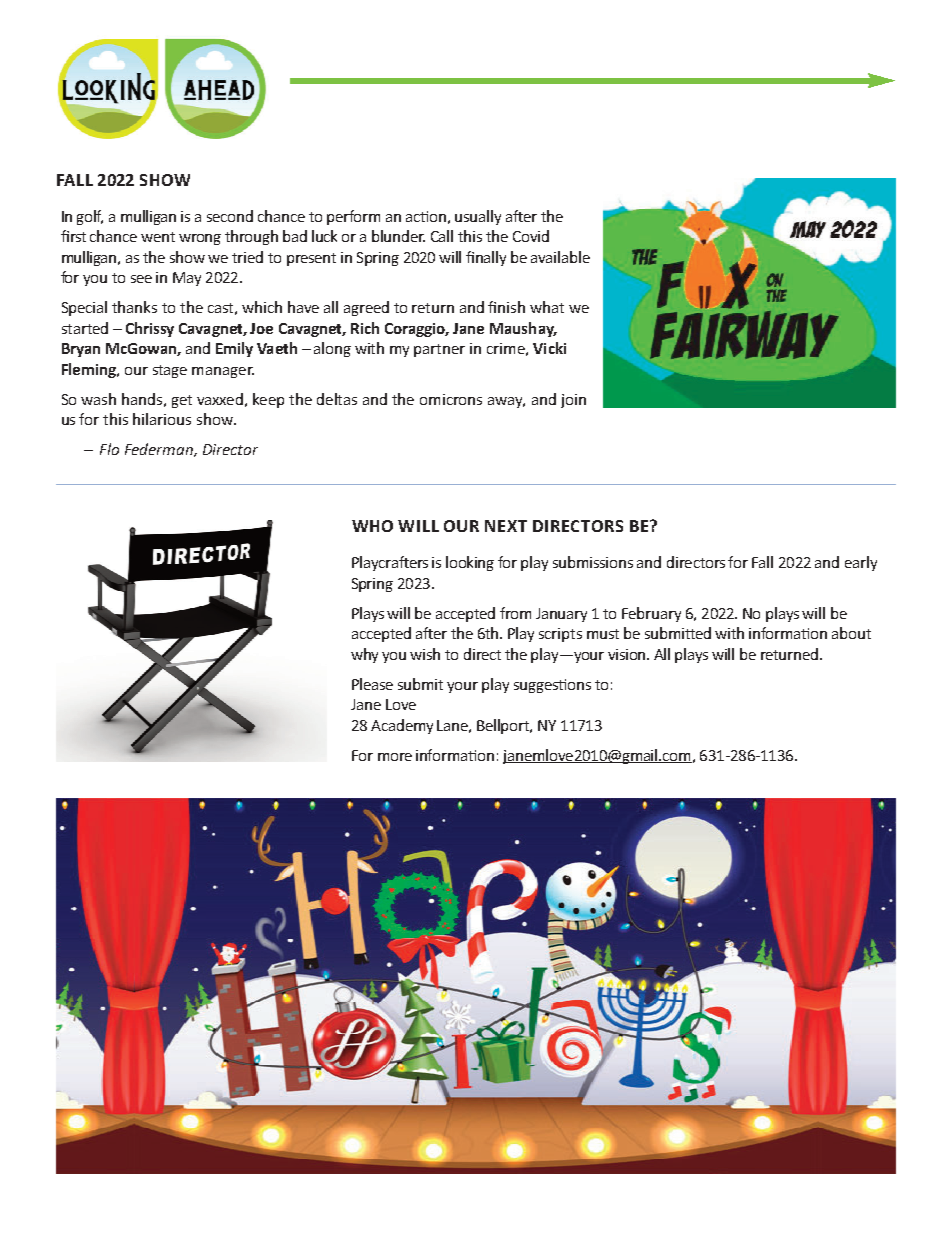 Image resolution: width=952 pixels, height=1233 pixels. What do you see at coordinates (861, 563) in the screenshot?
I see `early` at bounding box center [861, 563].
